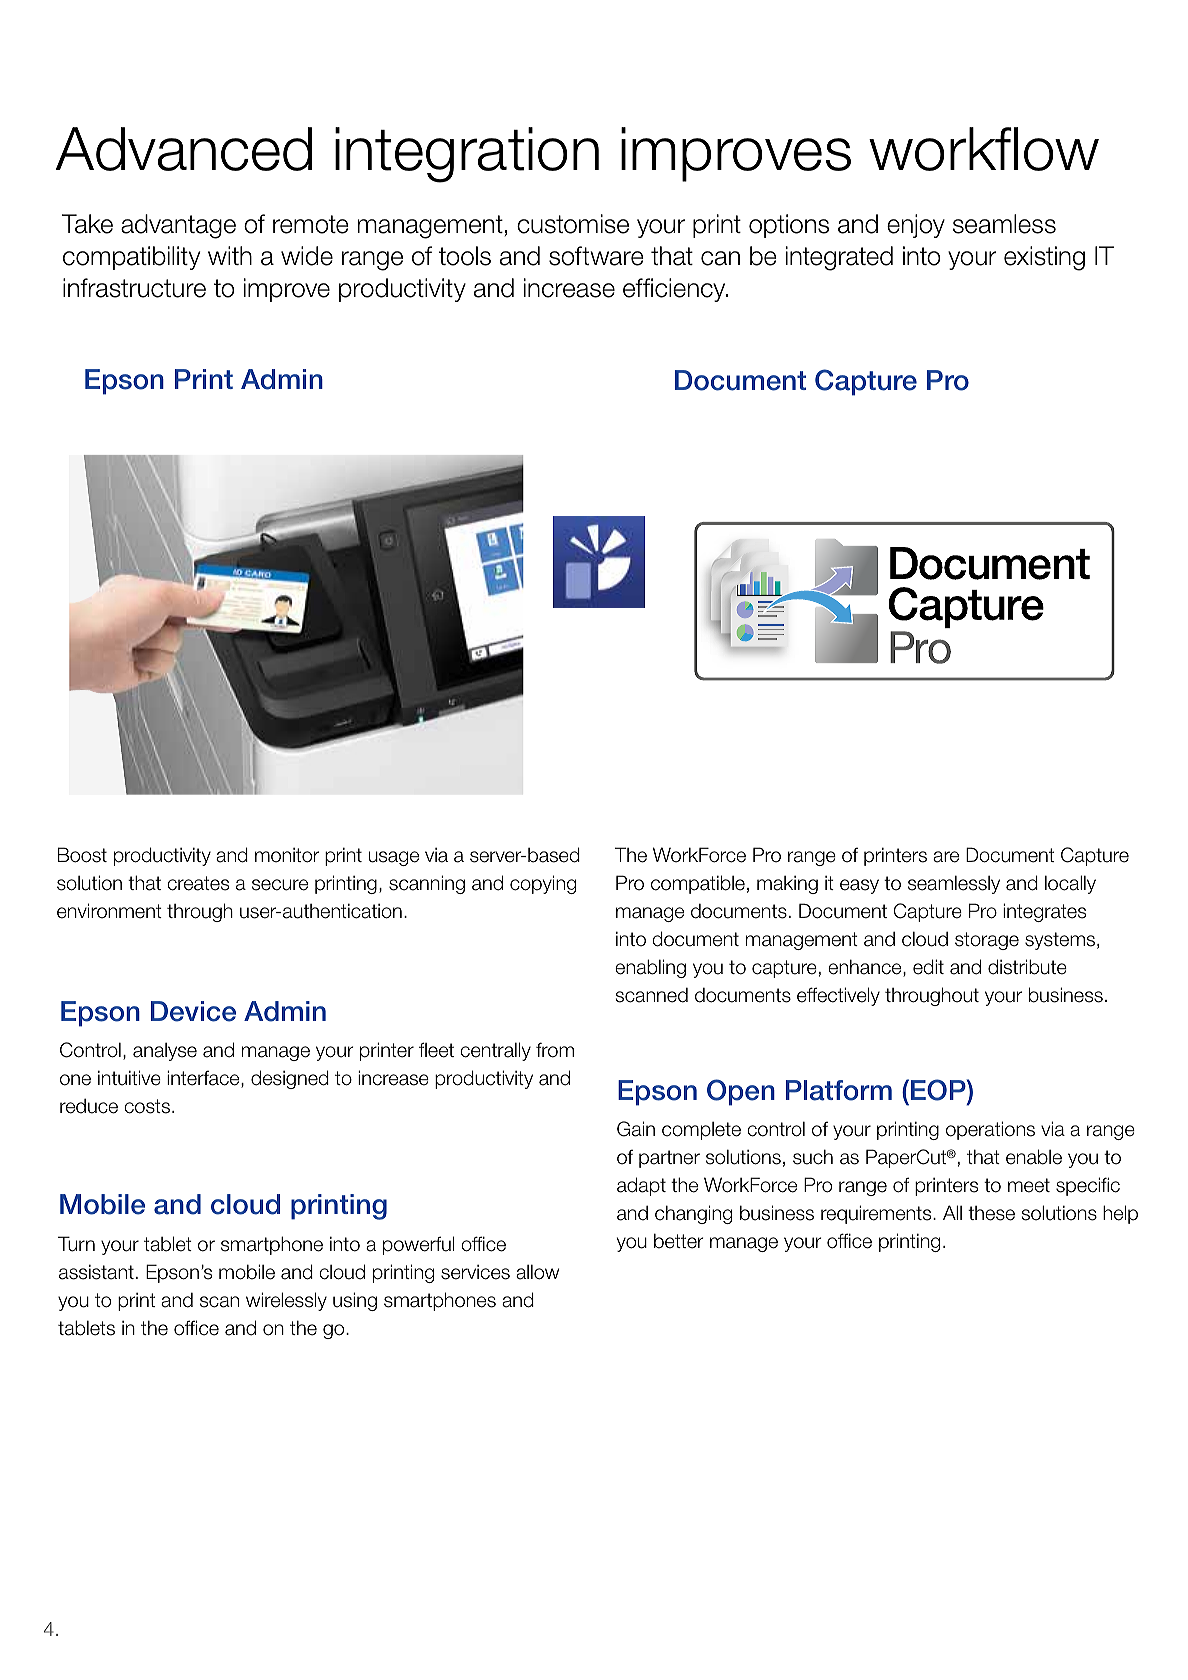  Describe the element at coordinates (198, 883) in the image. I see `creates` at that location.
